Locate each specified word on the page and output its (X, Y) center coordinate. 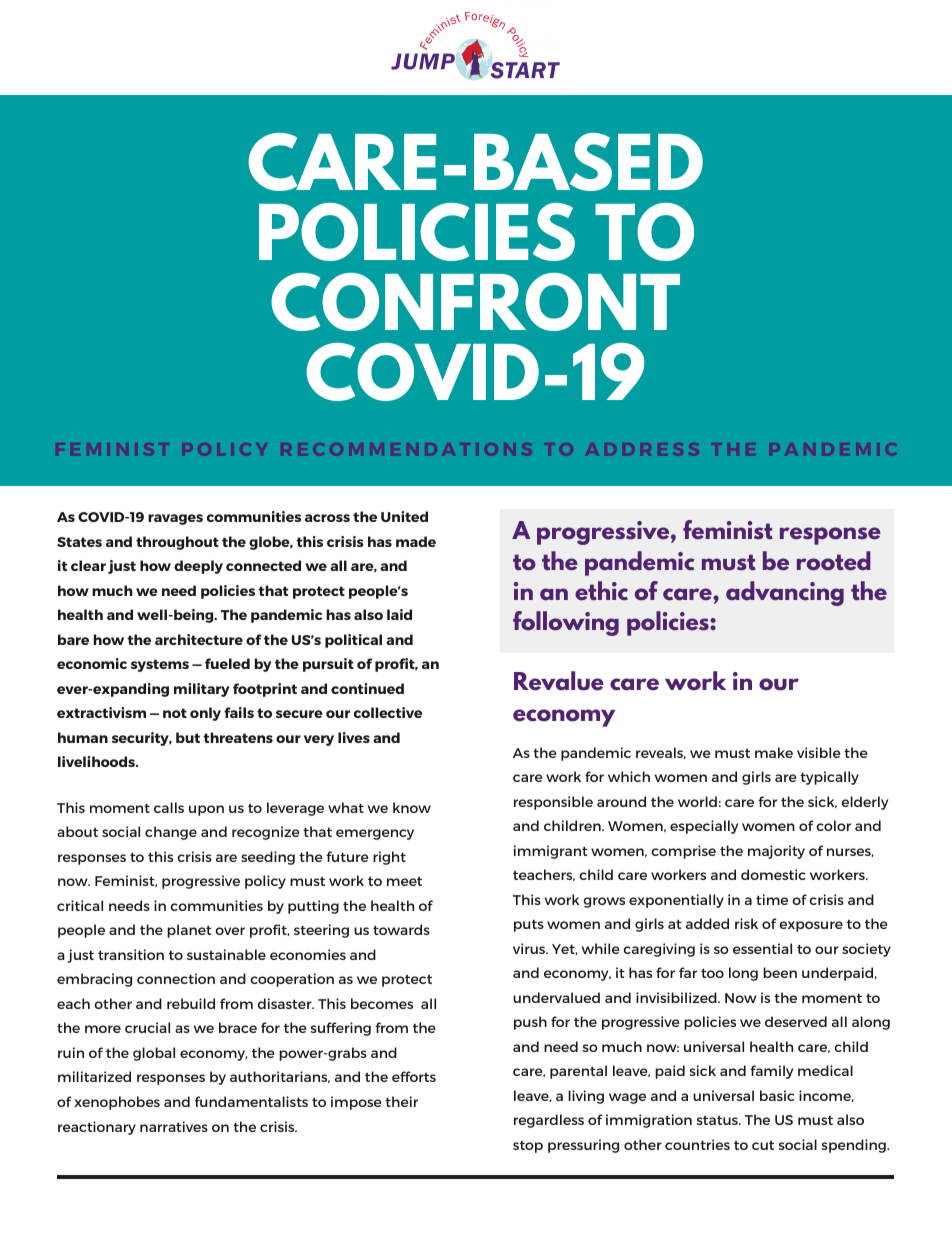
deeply (198, 567)
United (404, 516)
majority (776, 852)
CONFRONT (475, 302)
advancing (785, 593)
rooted (834, 561)
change (171, 833)
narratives (174, 1126)
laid (399, 614)
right (389, 858)
